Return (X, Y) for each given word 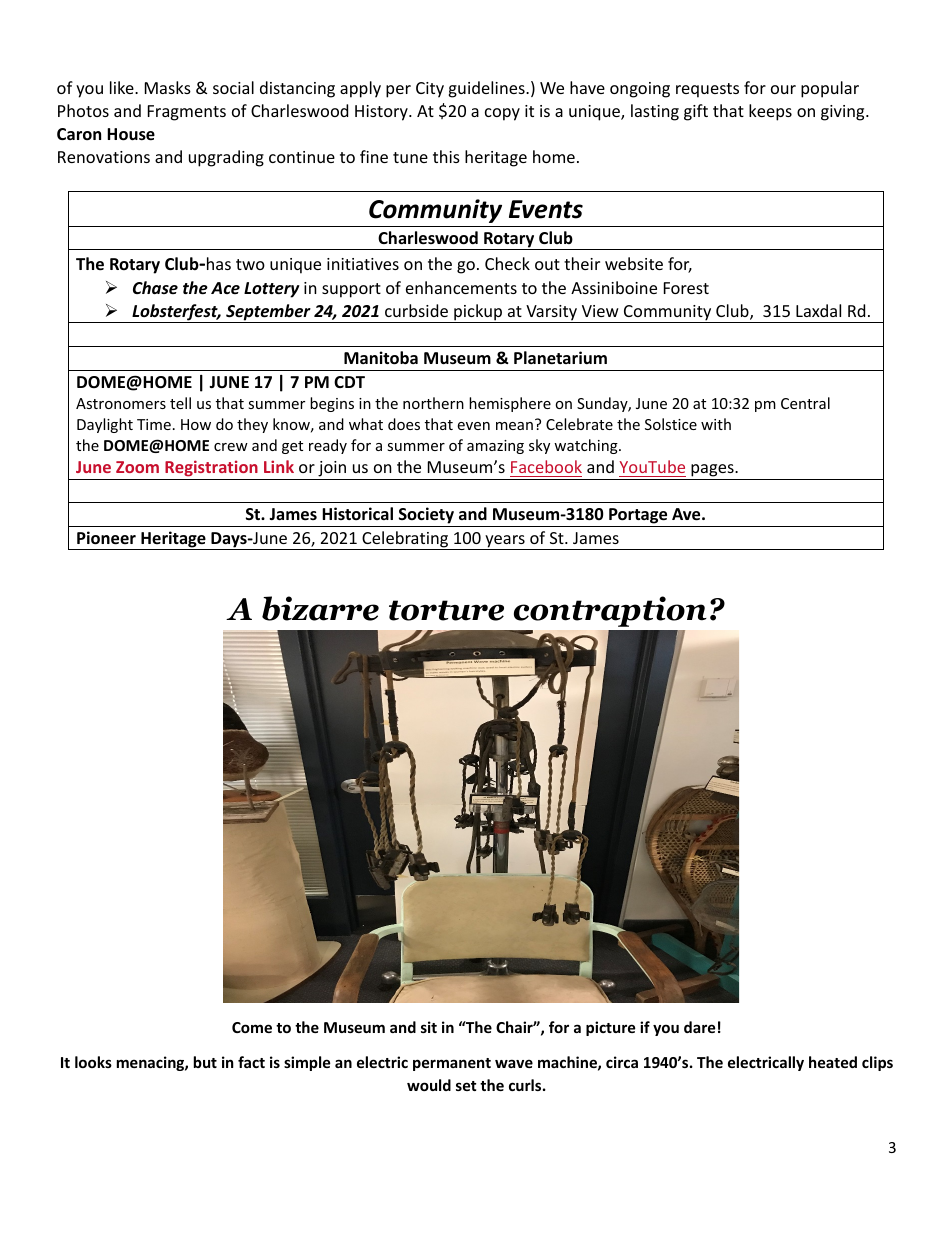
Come (252, 1027)
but (205, 1062)
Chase (155, 287)
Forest (686, 288)
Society (426, 517)
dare (700, 1027)
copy (502, 114)
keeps (770, 112)
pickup (478, 313)
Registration (211, 470)
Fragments (187, 113)
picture (611, 1028)
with (716, 424)
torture (446, 610)
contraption (610, 611)
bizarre (320, 608)
